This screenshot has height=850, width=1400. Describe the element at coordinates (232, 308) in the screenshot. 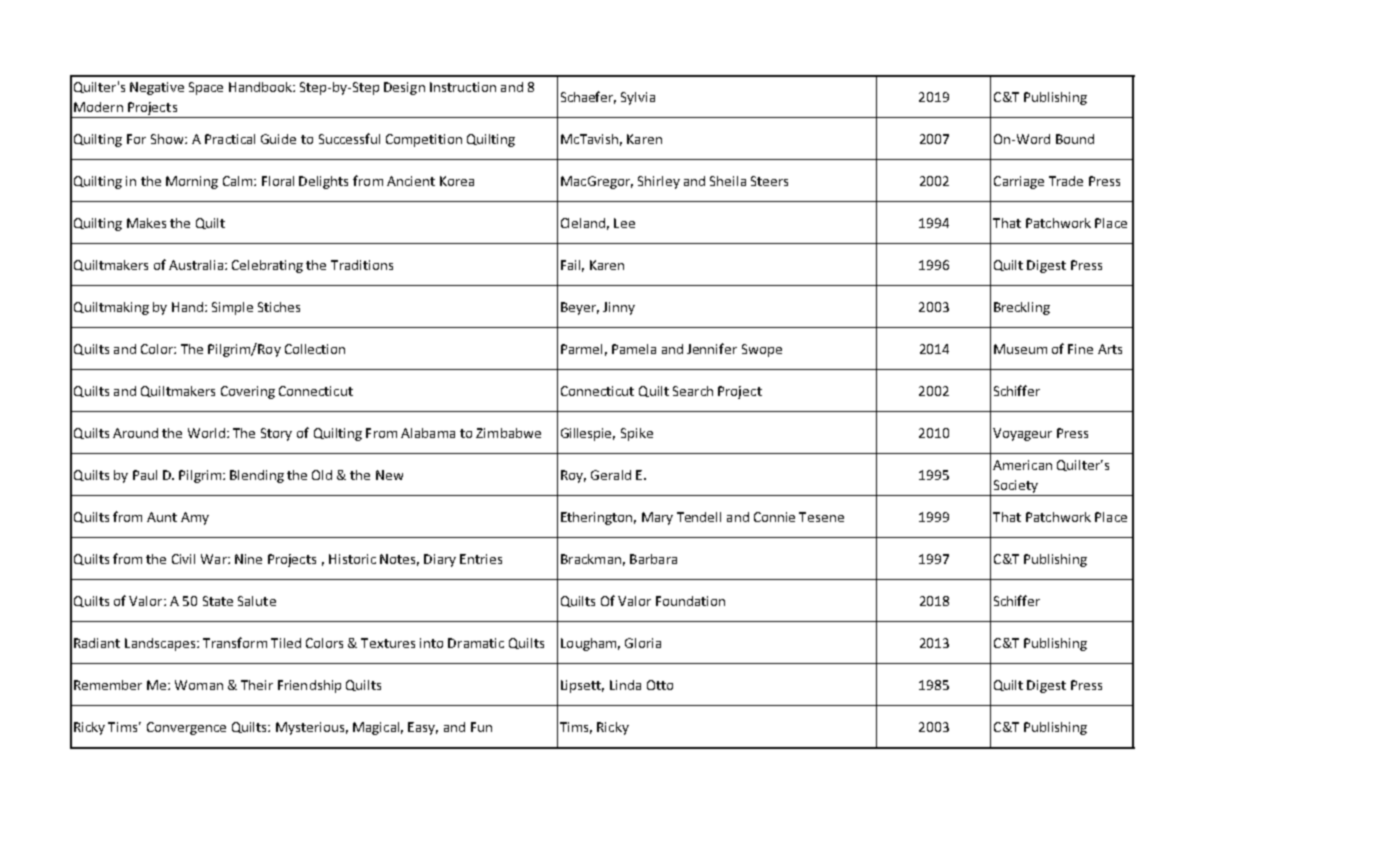

I see `Simple` at that location.
